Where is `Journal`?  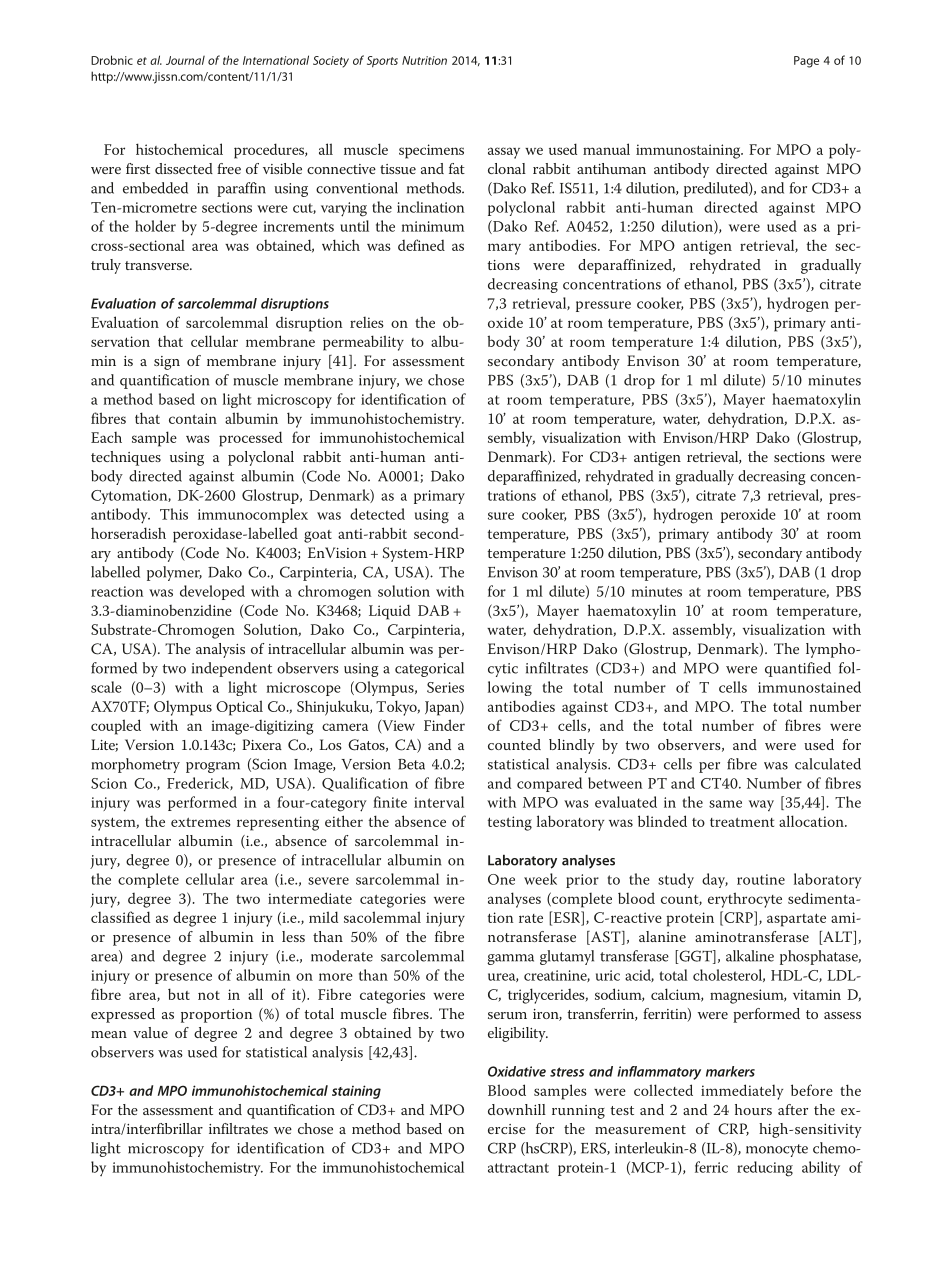
Journal is located at coordinates (185, 60).
